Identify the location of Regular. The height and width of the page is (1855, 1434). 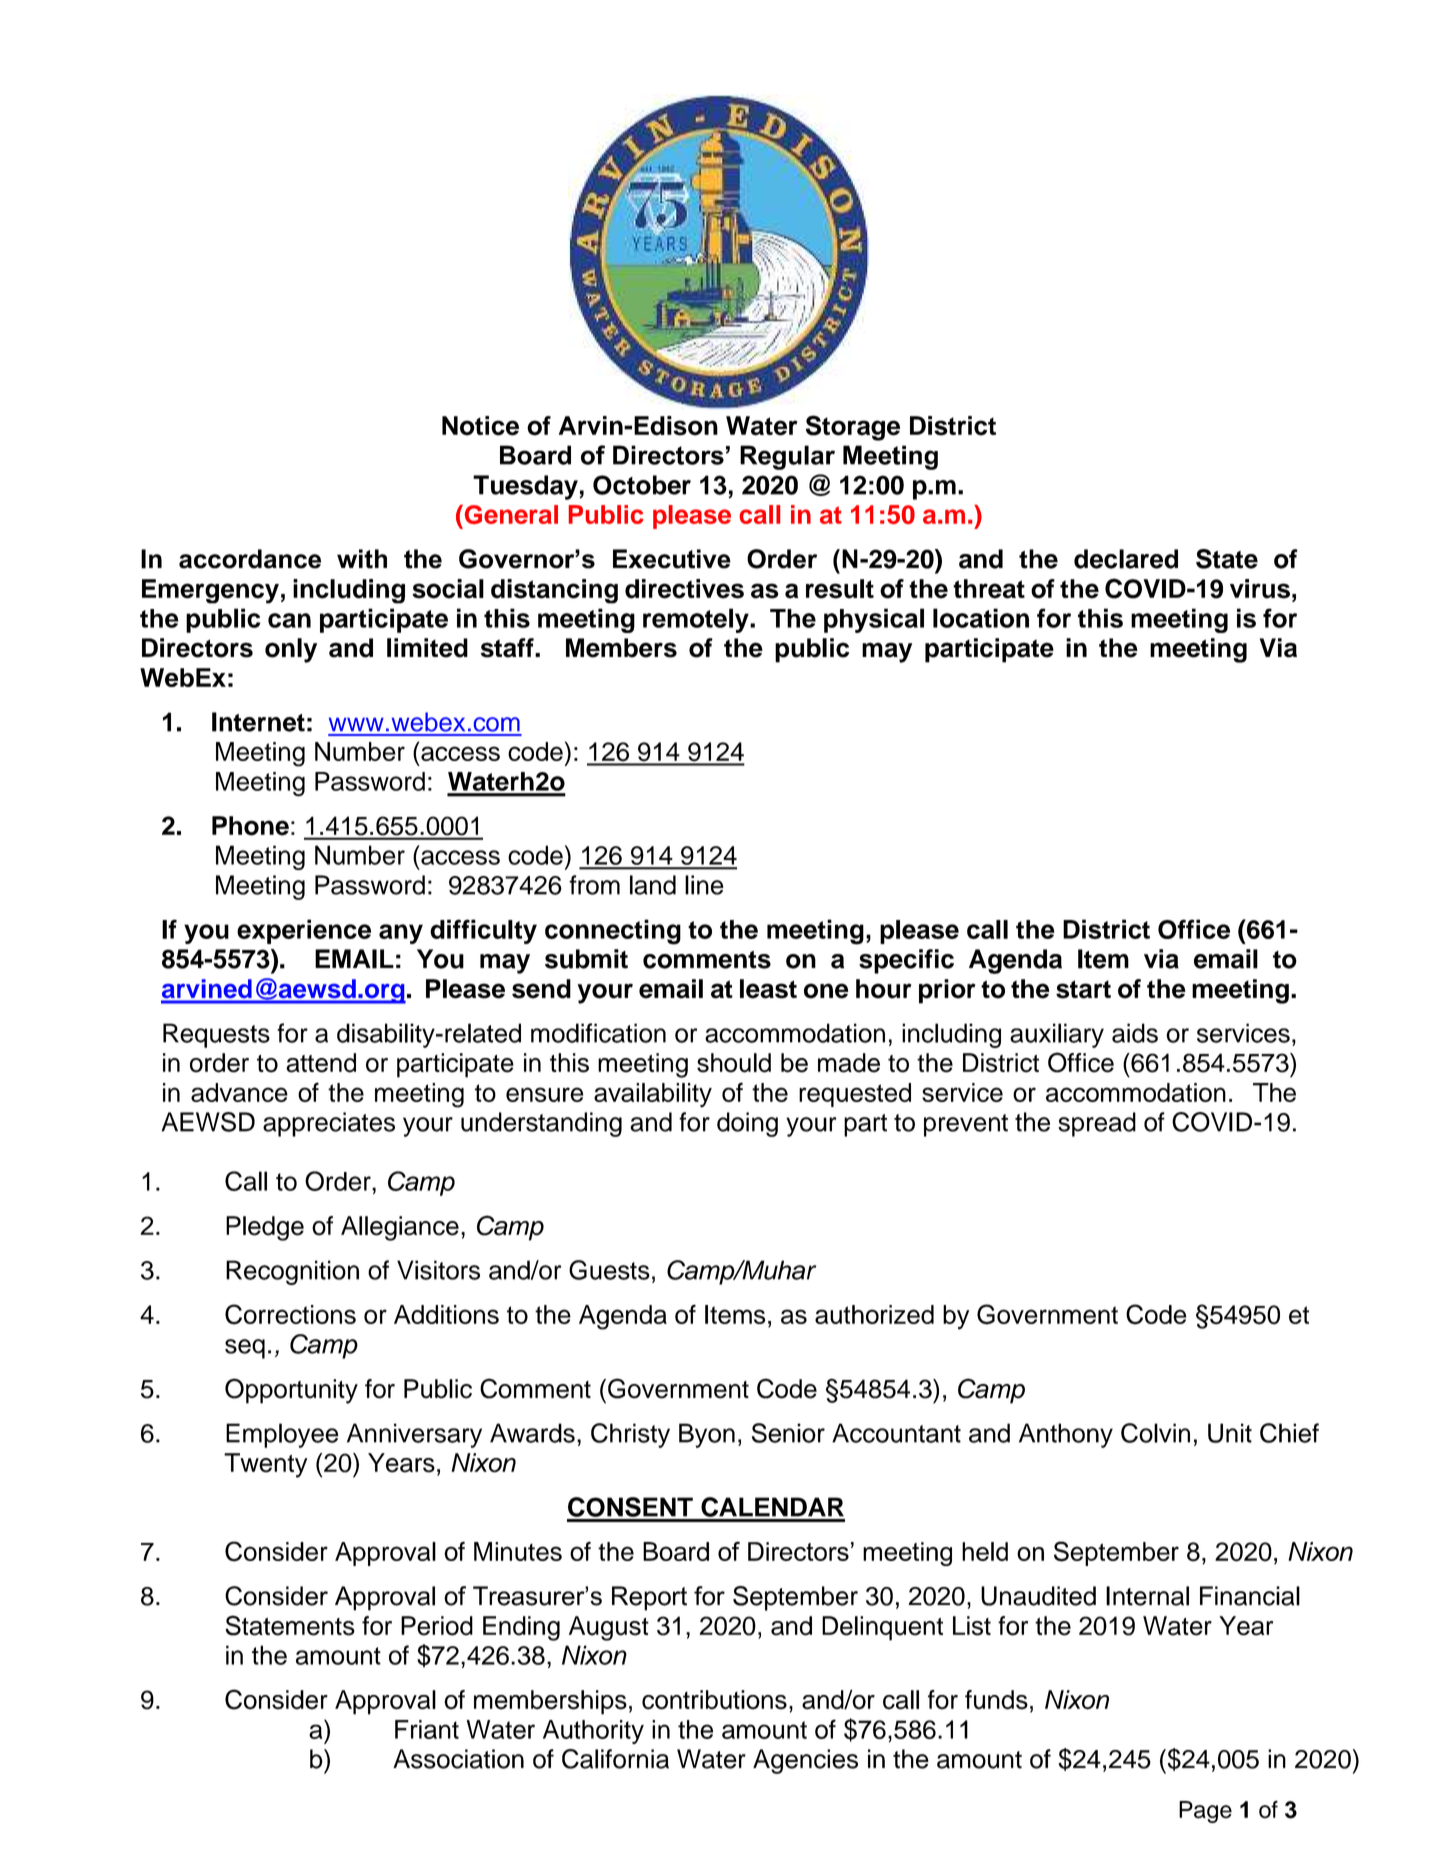
(787, 457).
